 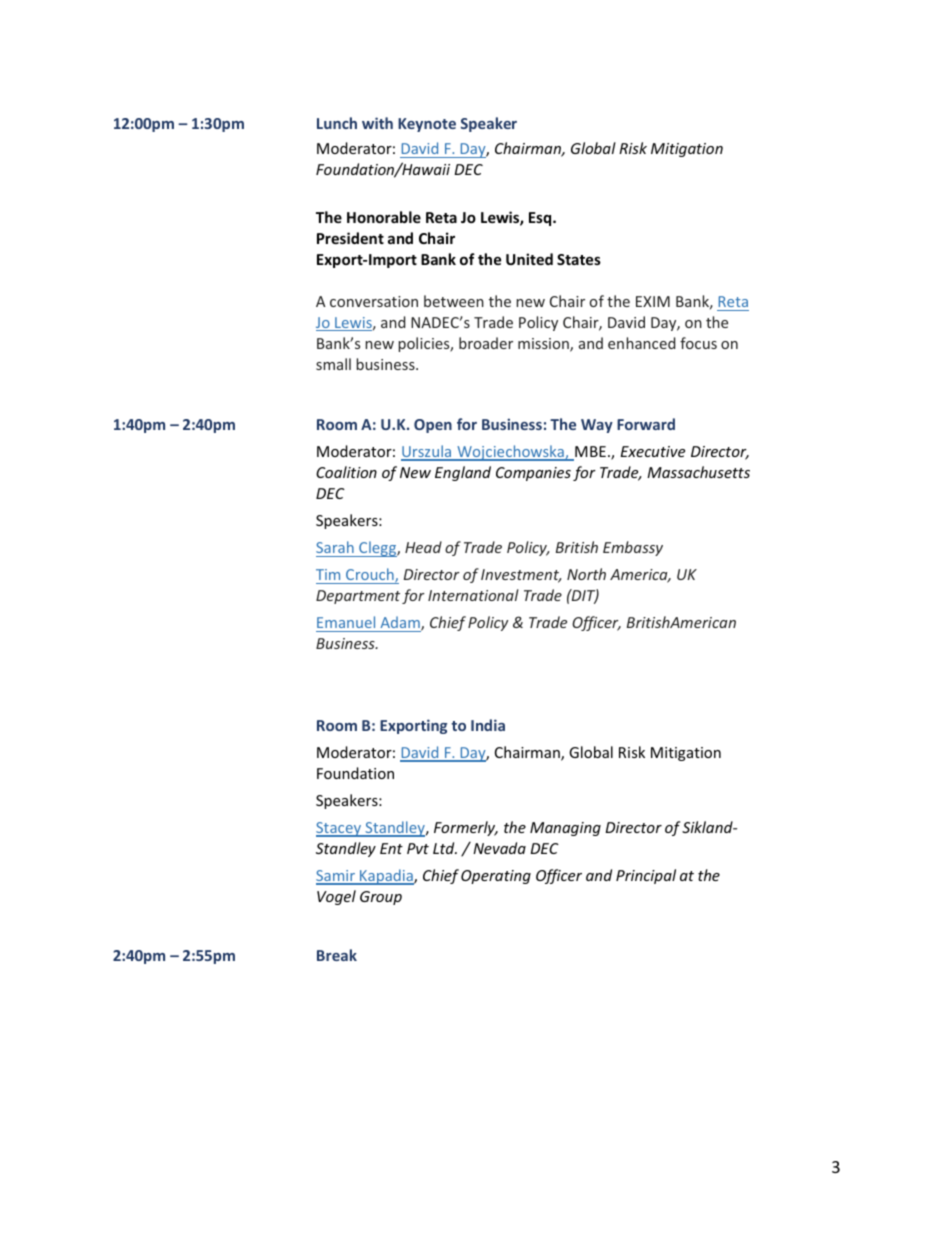 What do you see at coordinates (565, 829) in the screenshot?
I see `Managing` at bounding box center [565, 829].
